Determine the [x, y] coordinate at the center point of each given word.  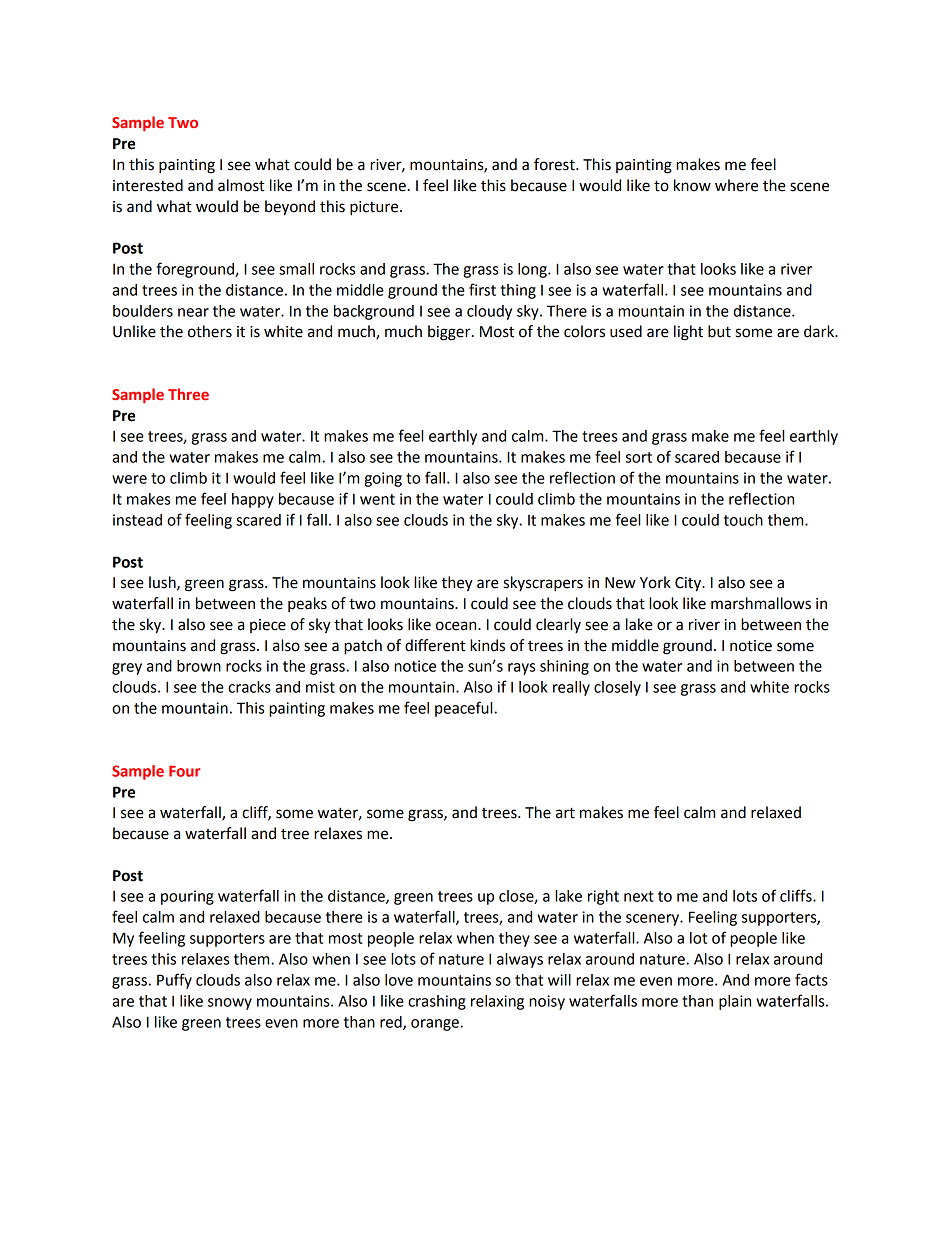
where [736, 185]
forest [555, 164]
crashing [437, 1002]
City [689, 584]
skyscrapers [543, 584]
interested [148, 185]
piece [268, 626]
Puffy [174, 981]
